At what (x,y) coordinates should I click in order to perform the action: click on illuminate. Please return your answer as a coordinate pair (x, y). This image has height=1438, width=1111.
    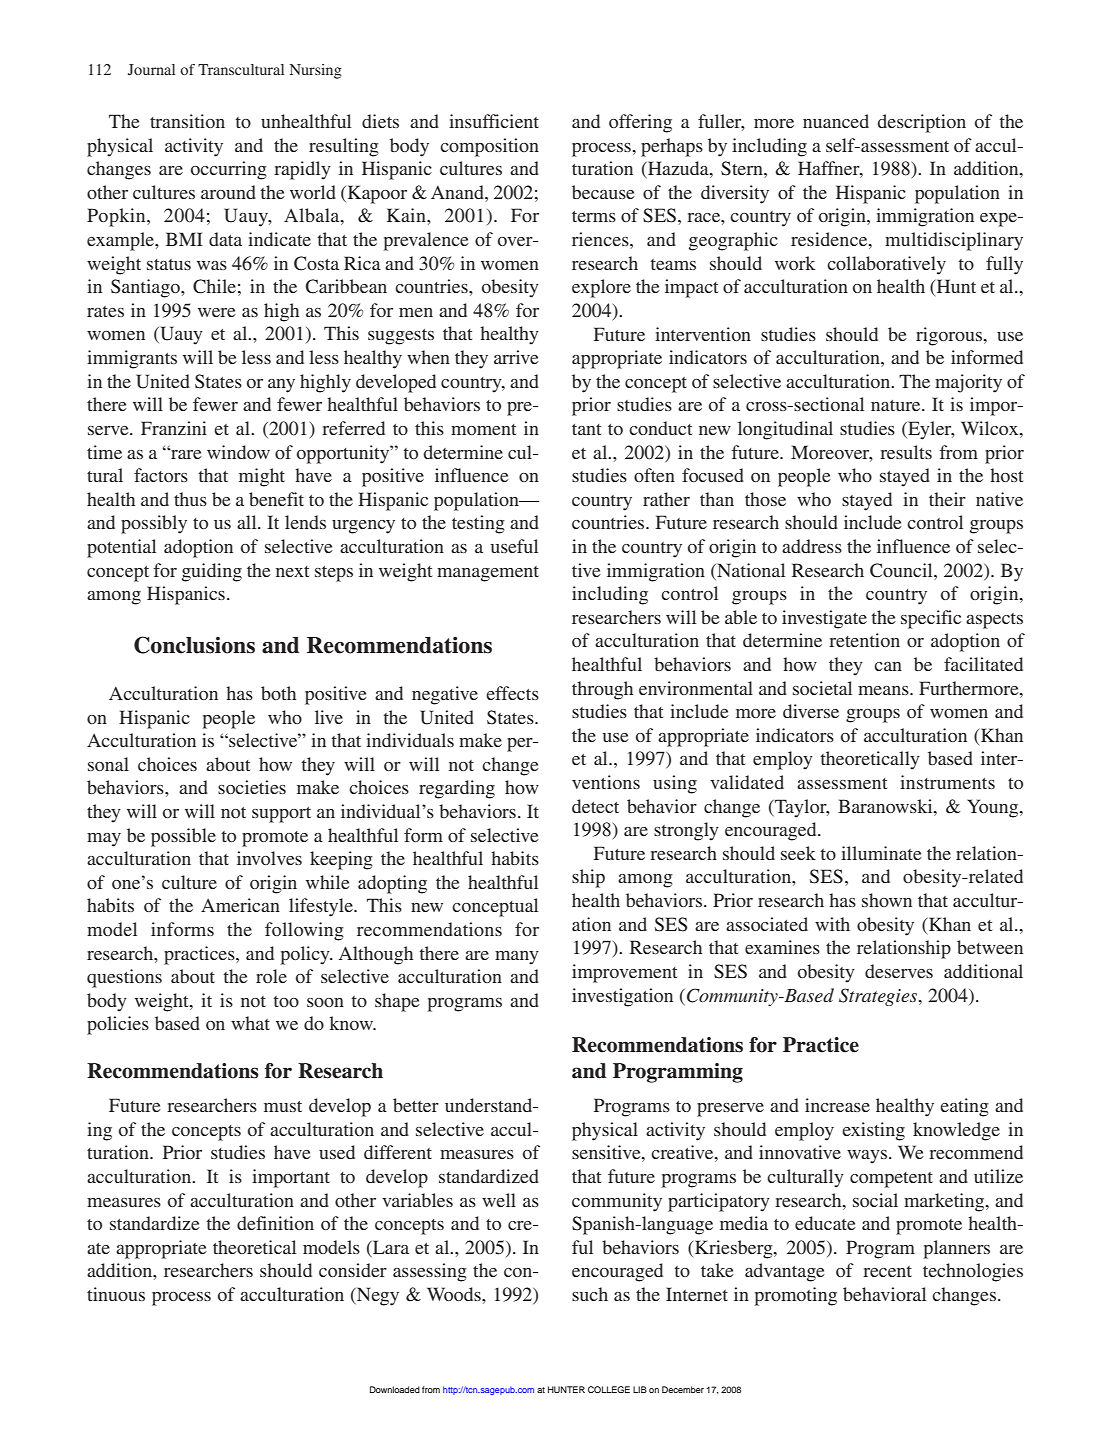
    Looking at the image, I should click on (881, 853).
